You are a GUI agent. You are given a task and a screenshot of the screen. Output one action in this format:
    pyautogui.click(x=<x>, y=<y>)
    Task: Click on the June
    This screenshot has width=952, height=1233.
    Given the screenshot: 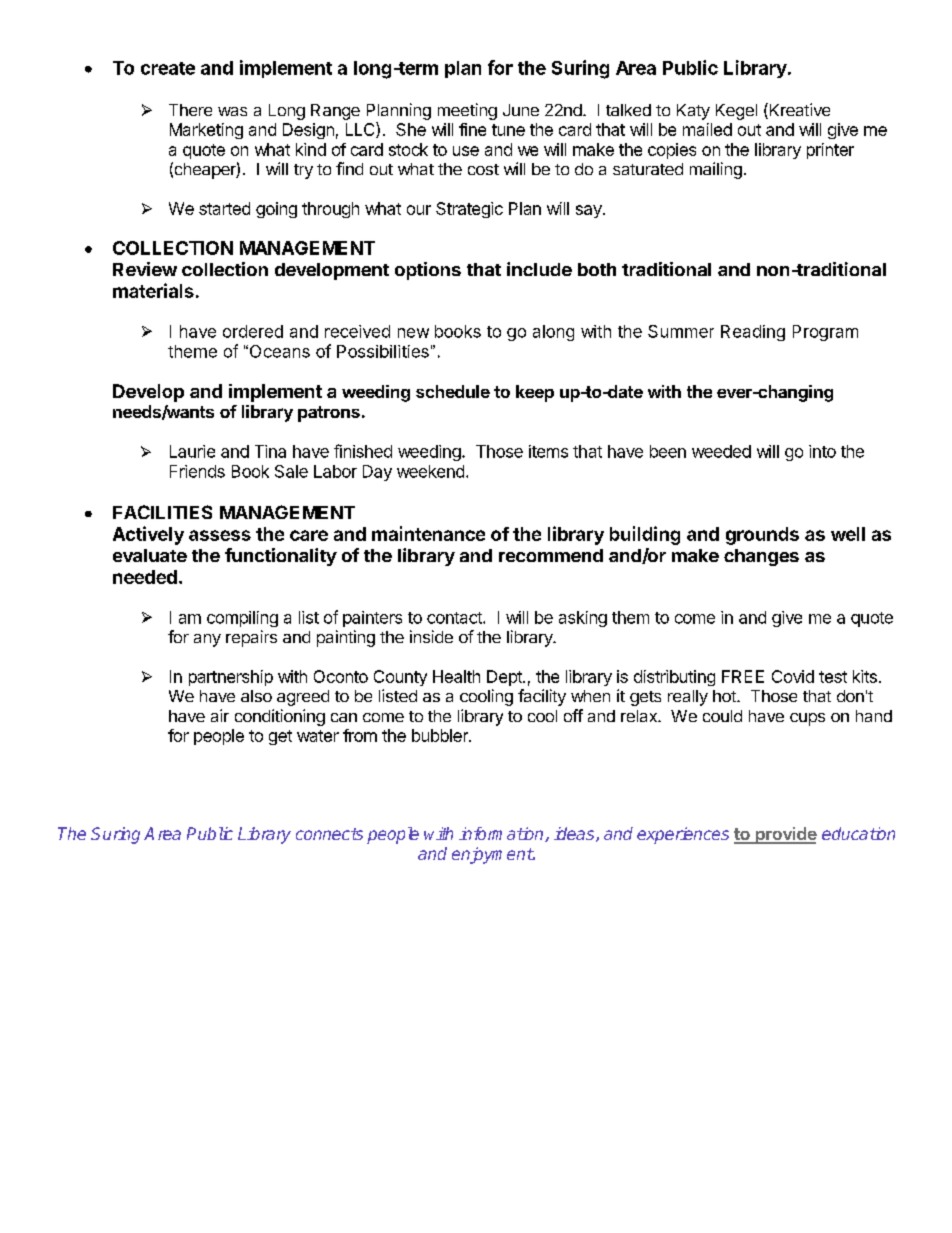 What is the action you would take?
    pyautogui.click(x=521, y=110)
